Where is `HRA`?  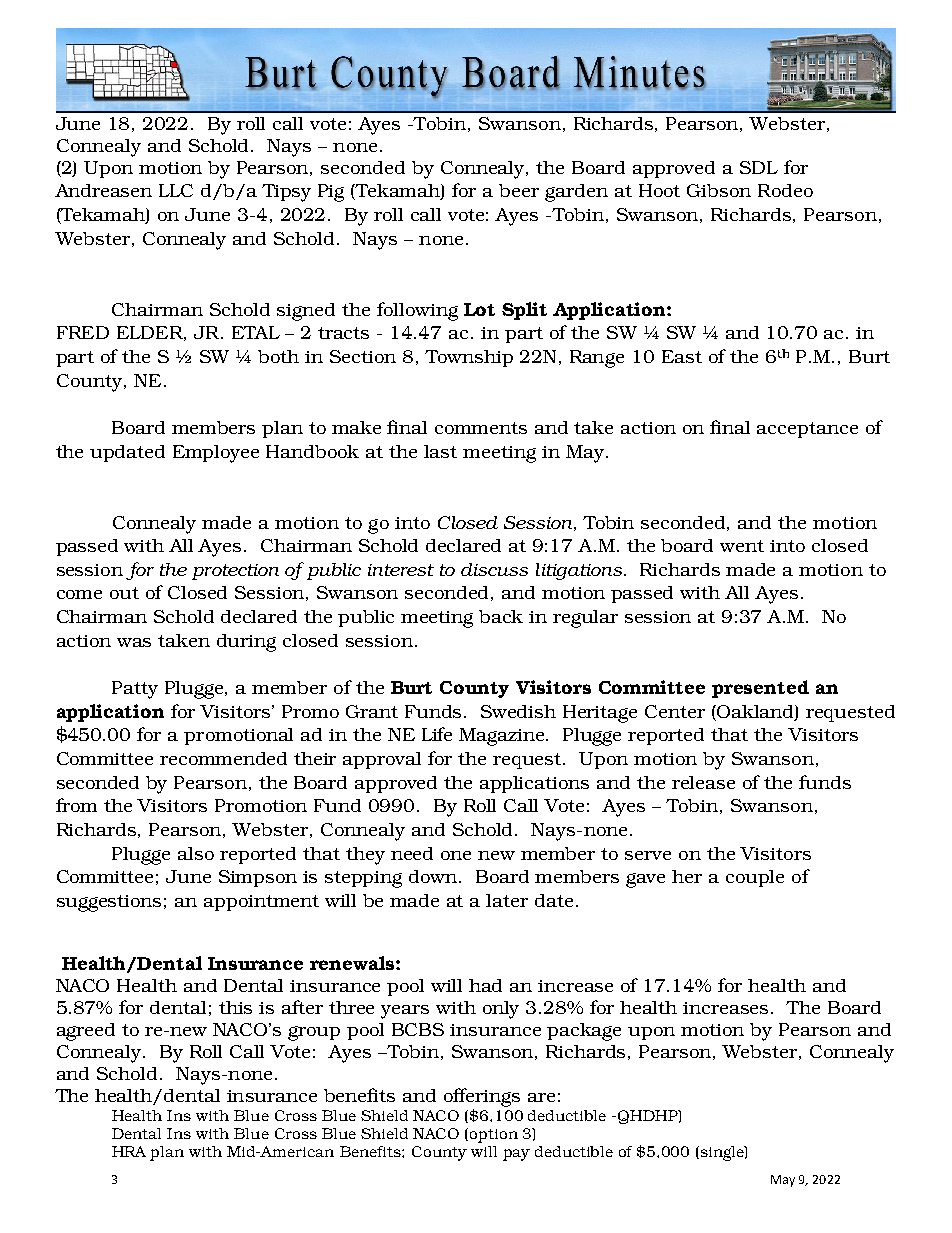
HRA is located at coordinates (129, 1151).
